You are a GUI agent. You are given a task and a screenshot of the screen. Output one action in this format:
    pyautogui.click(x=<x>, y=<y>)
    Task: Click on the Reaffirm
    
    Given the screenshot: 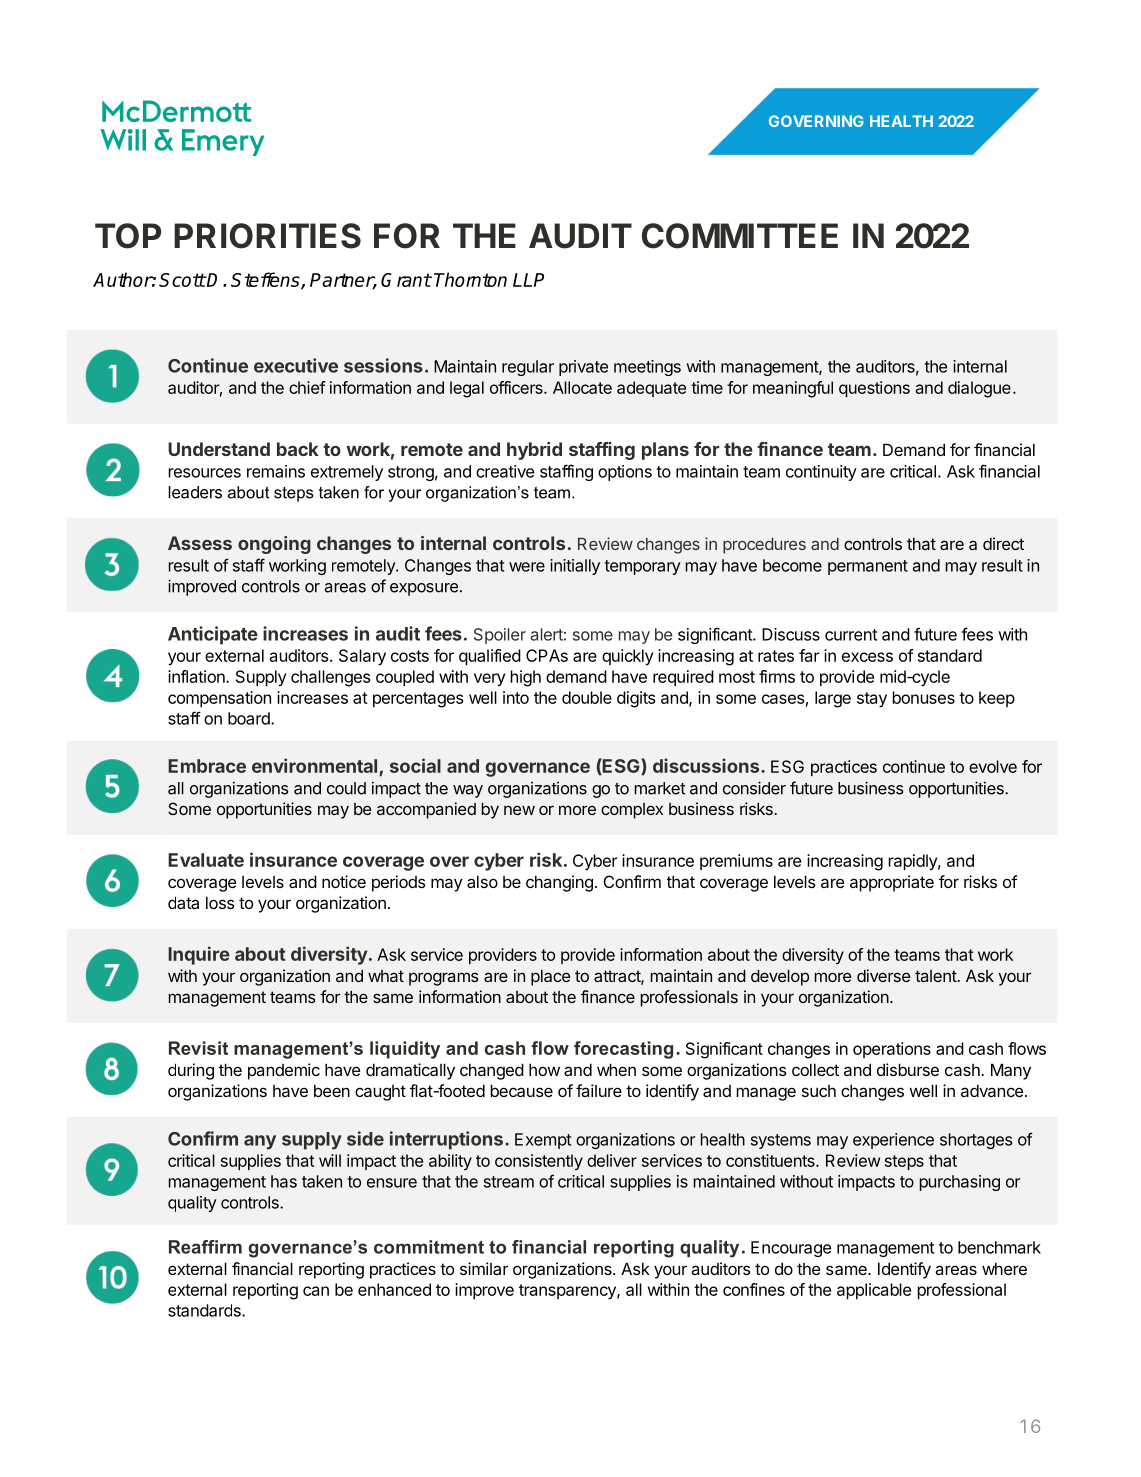 What is the action you would take?
    pyautogui.click(x=205, y=1247)
